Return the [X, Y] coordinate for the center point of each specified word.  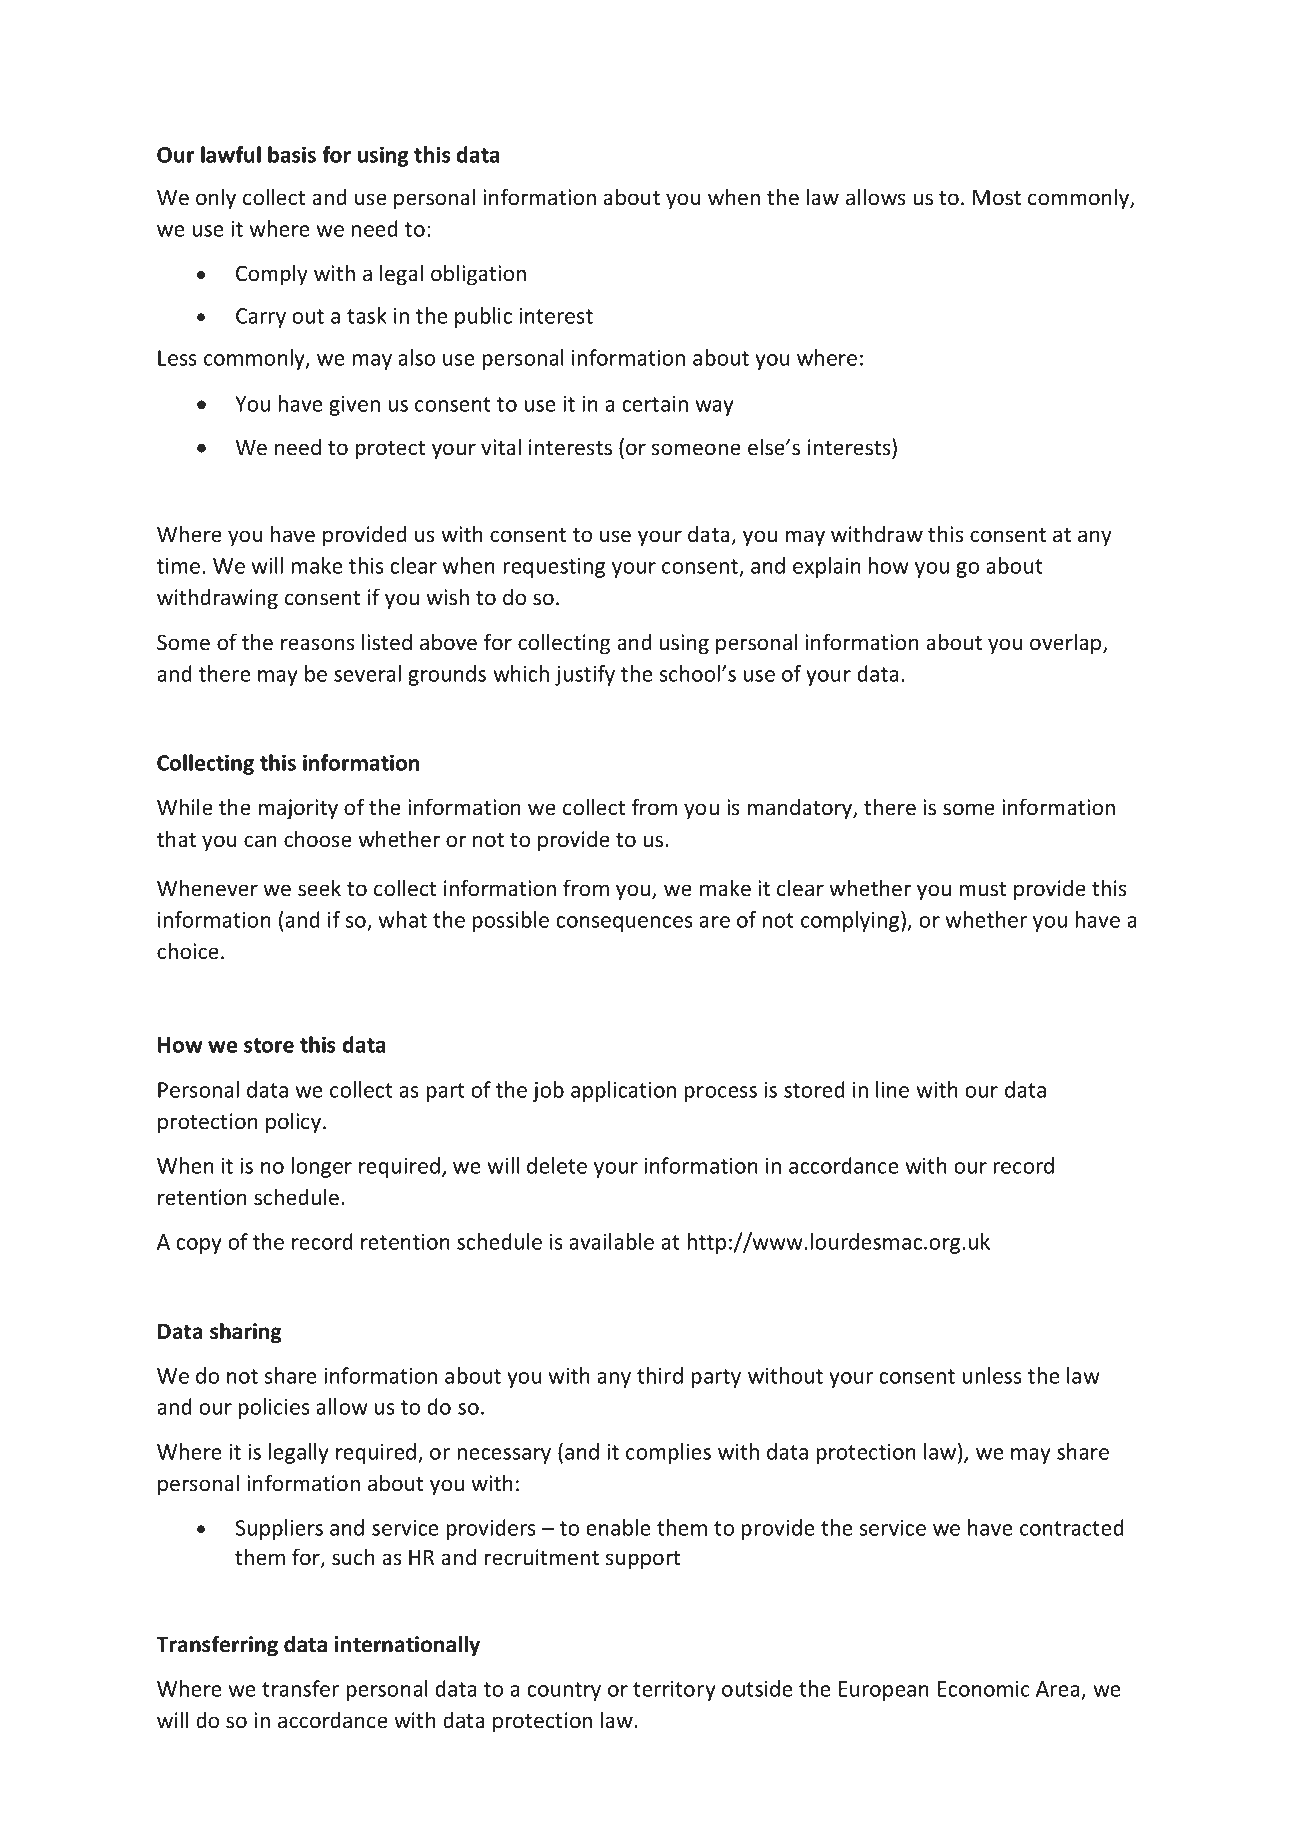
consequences [624, 924]
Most [997, 198]
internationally [407, 1646]
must [983, 889]
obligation [478, 275]
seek [319, 888]
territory [674, 1691]
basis [292, 154]
